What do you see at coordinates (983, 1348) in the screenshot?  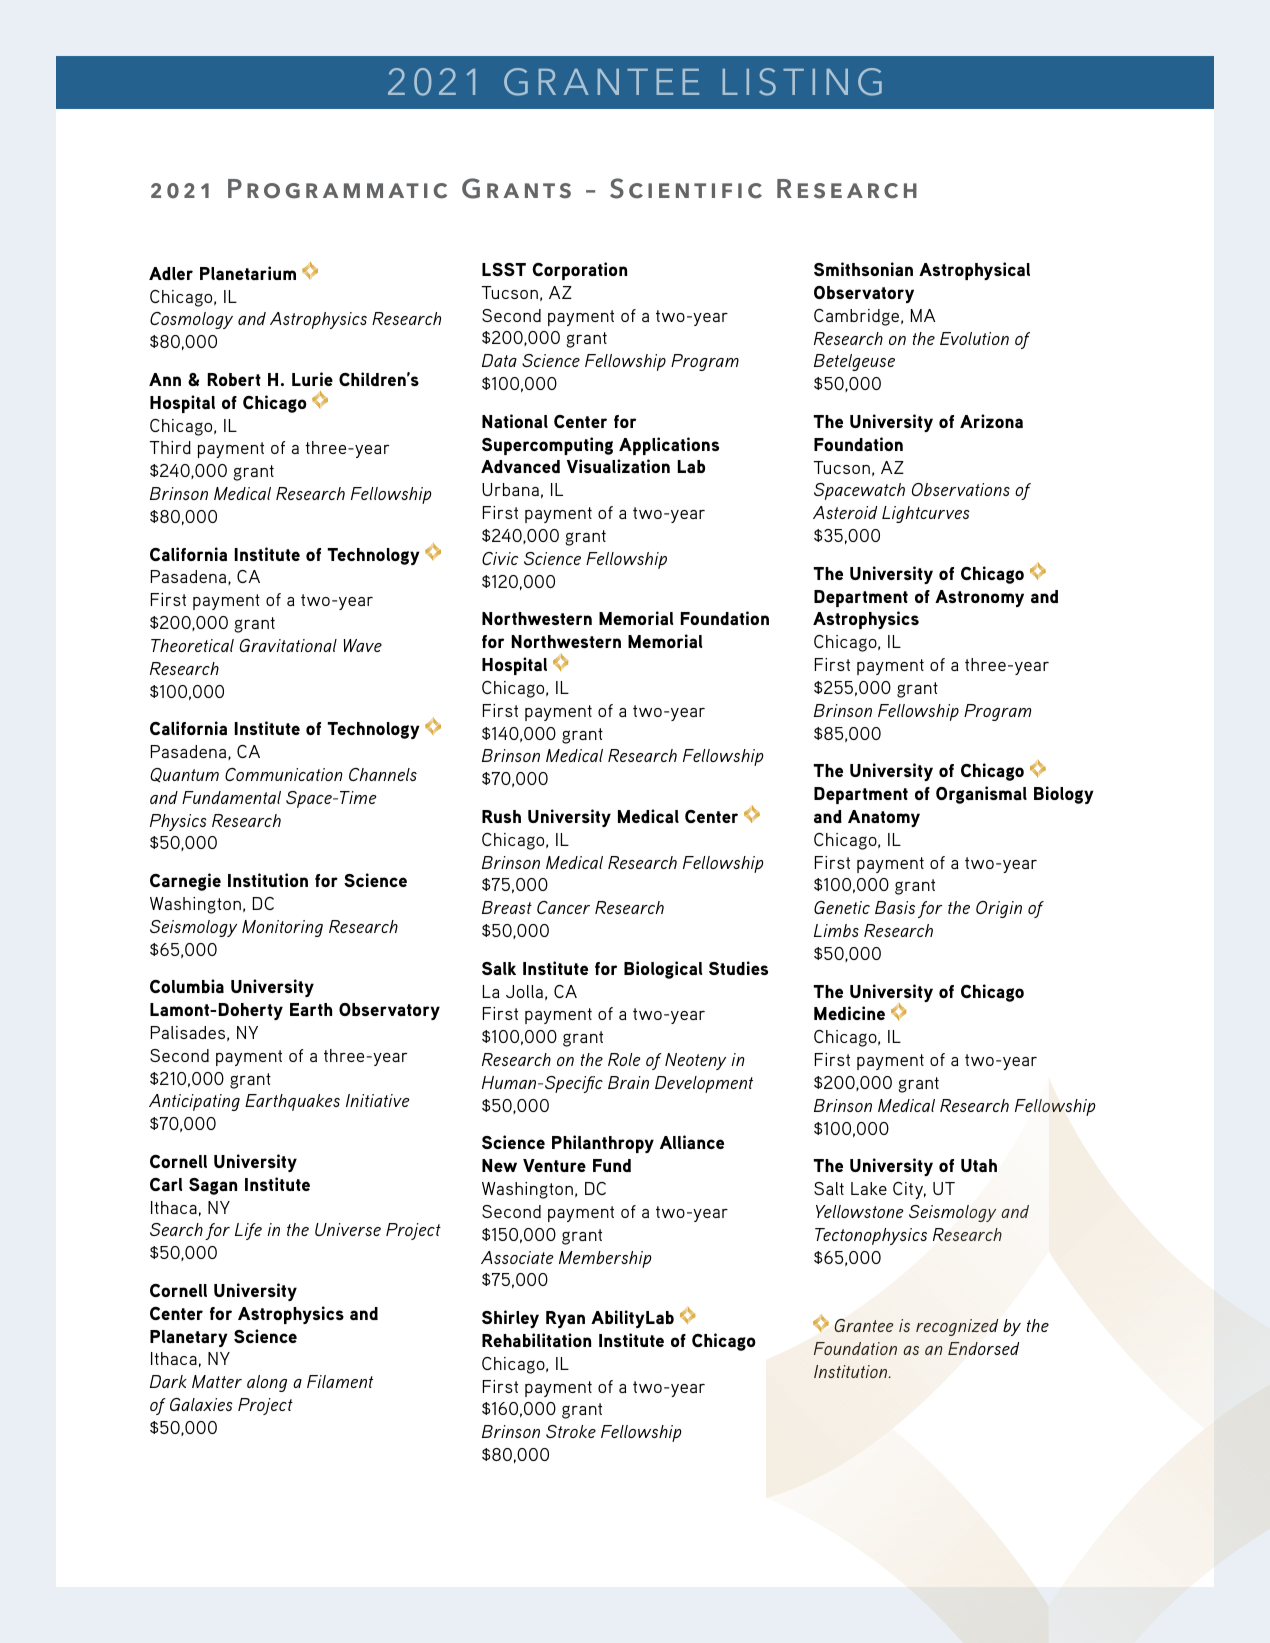 I see `Endorsed` at bounding box center [983, 1348].
